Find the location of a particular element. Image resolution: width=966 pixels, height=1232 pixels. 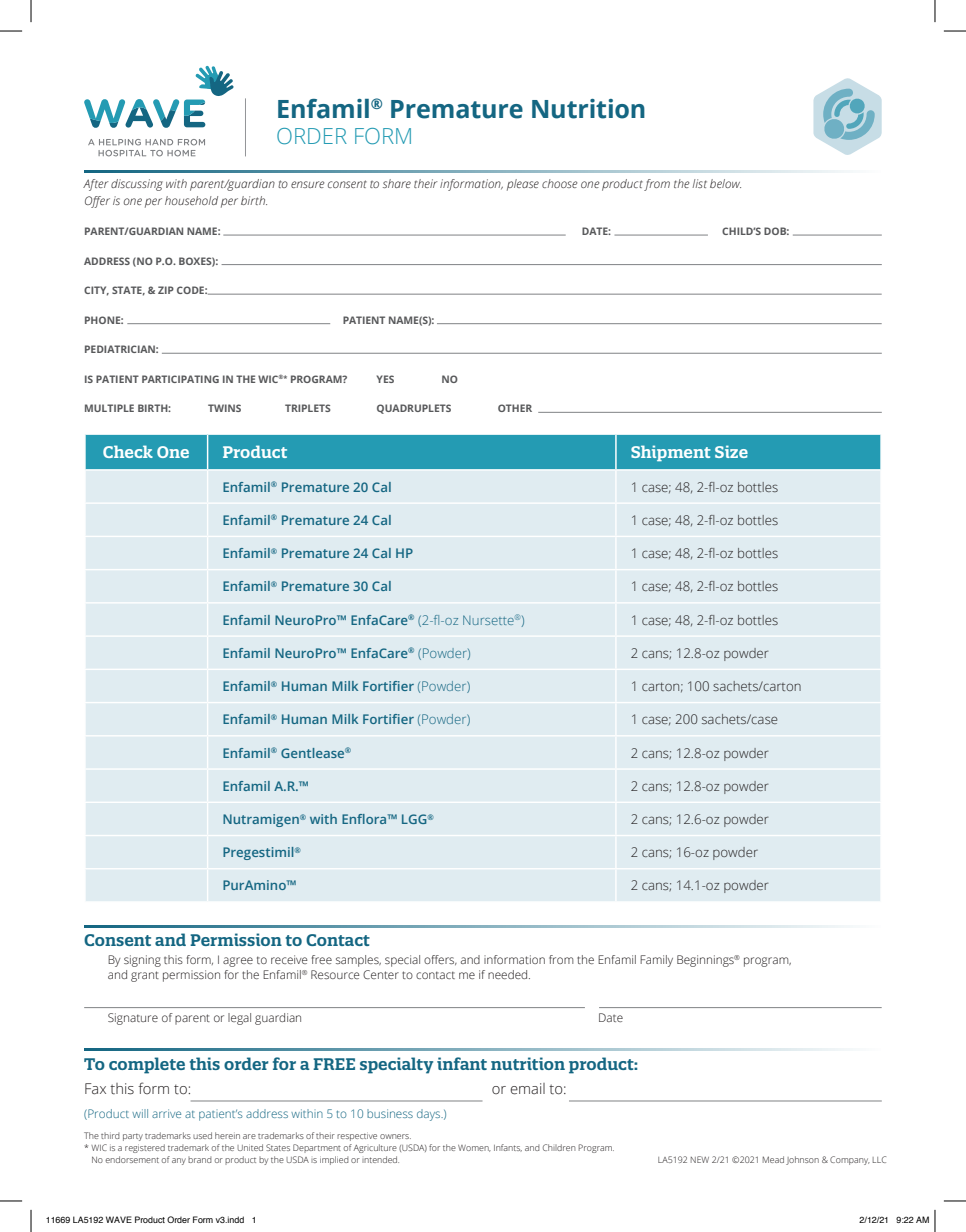

household is located at coordinates (191, 200).
